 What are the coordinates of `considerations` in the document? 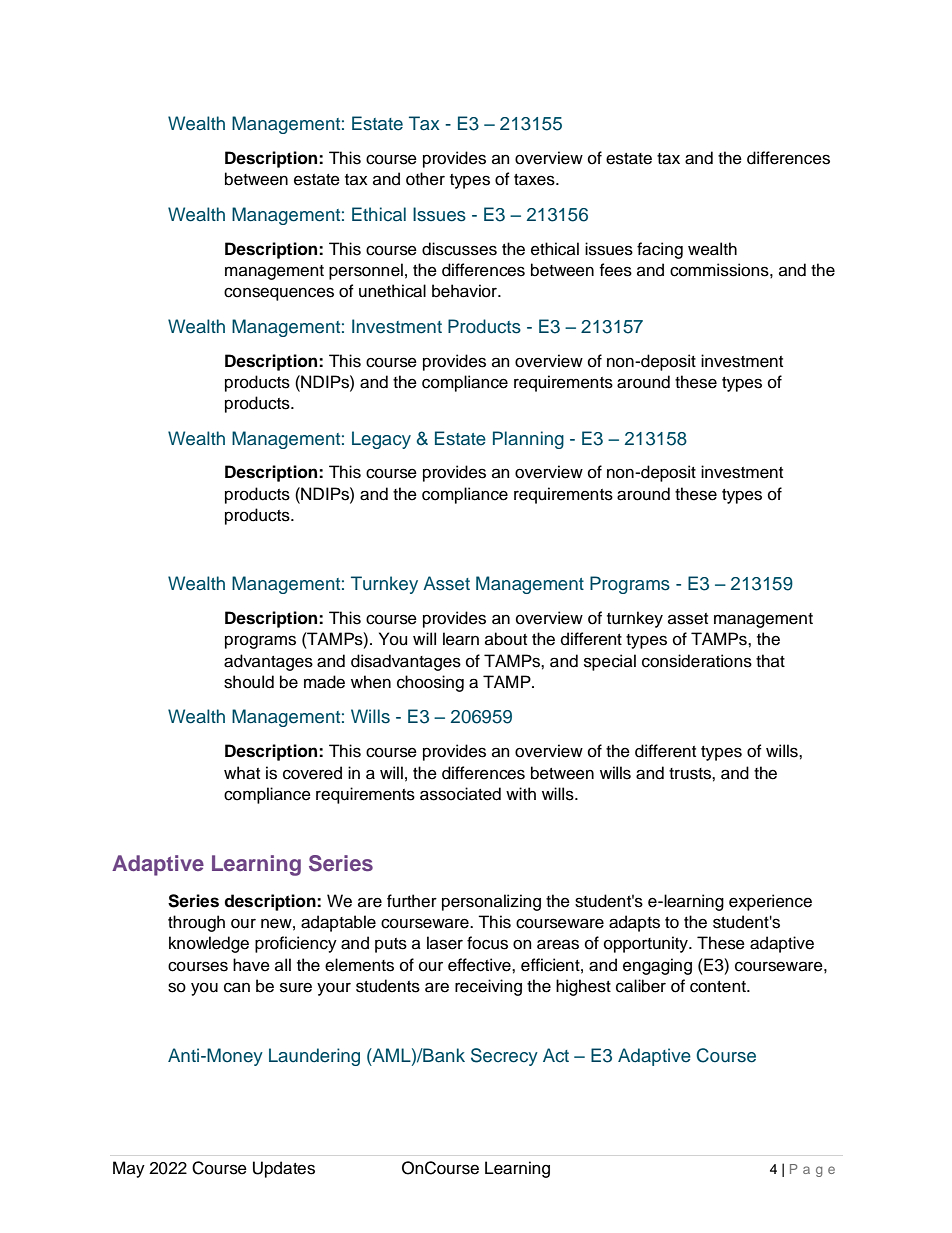 It's located at (697, 661).
